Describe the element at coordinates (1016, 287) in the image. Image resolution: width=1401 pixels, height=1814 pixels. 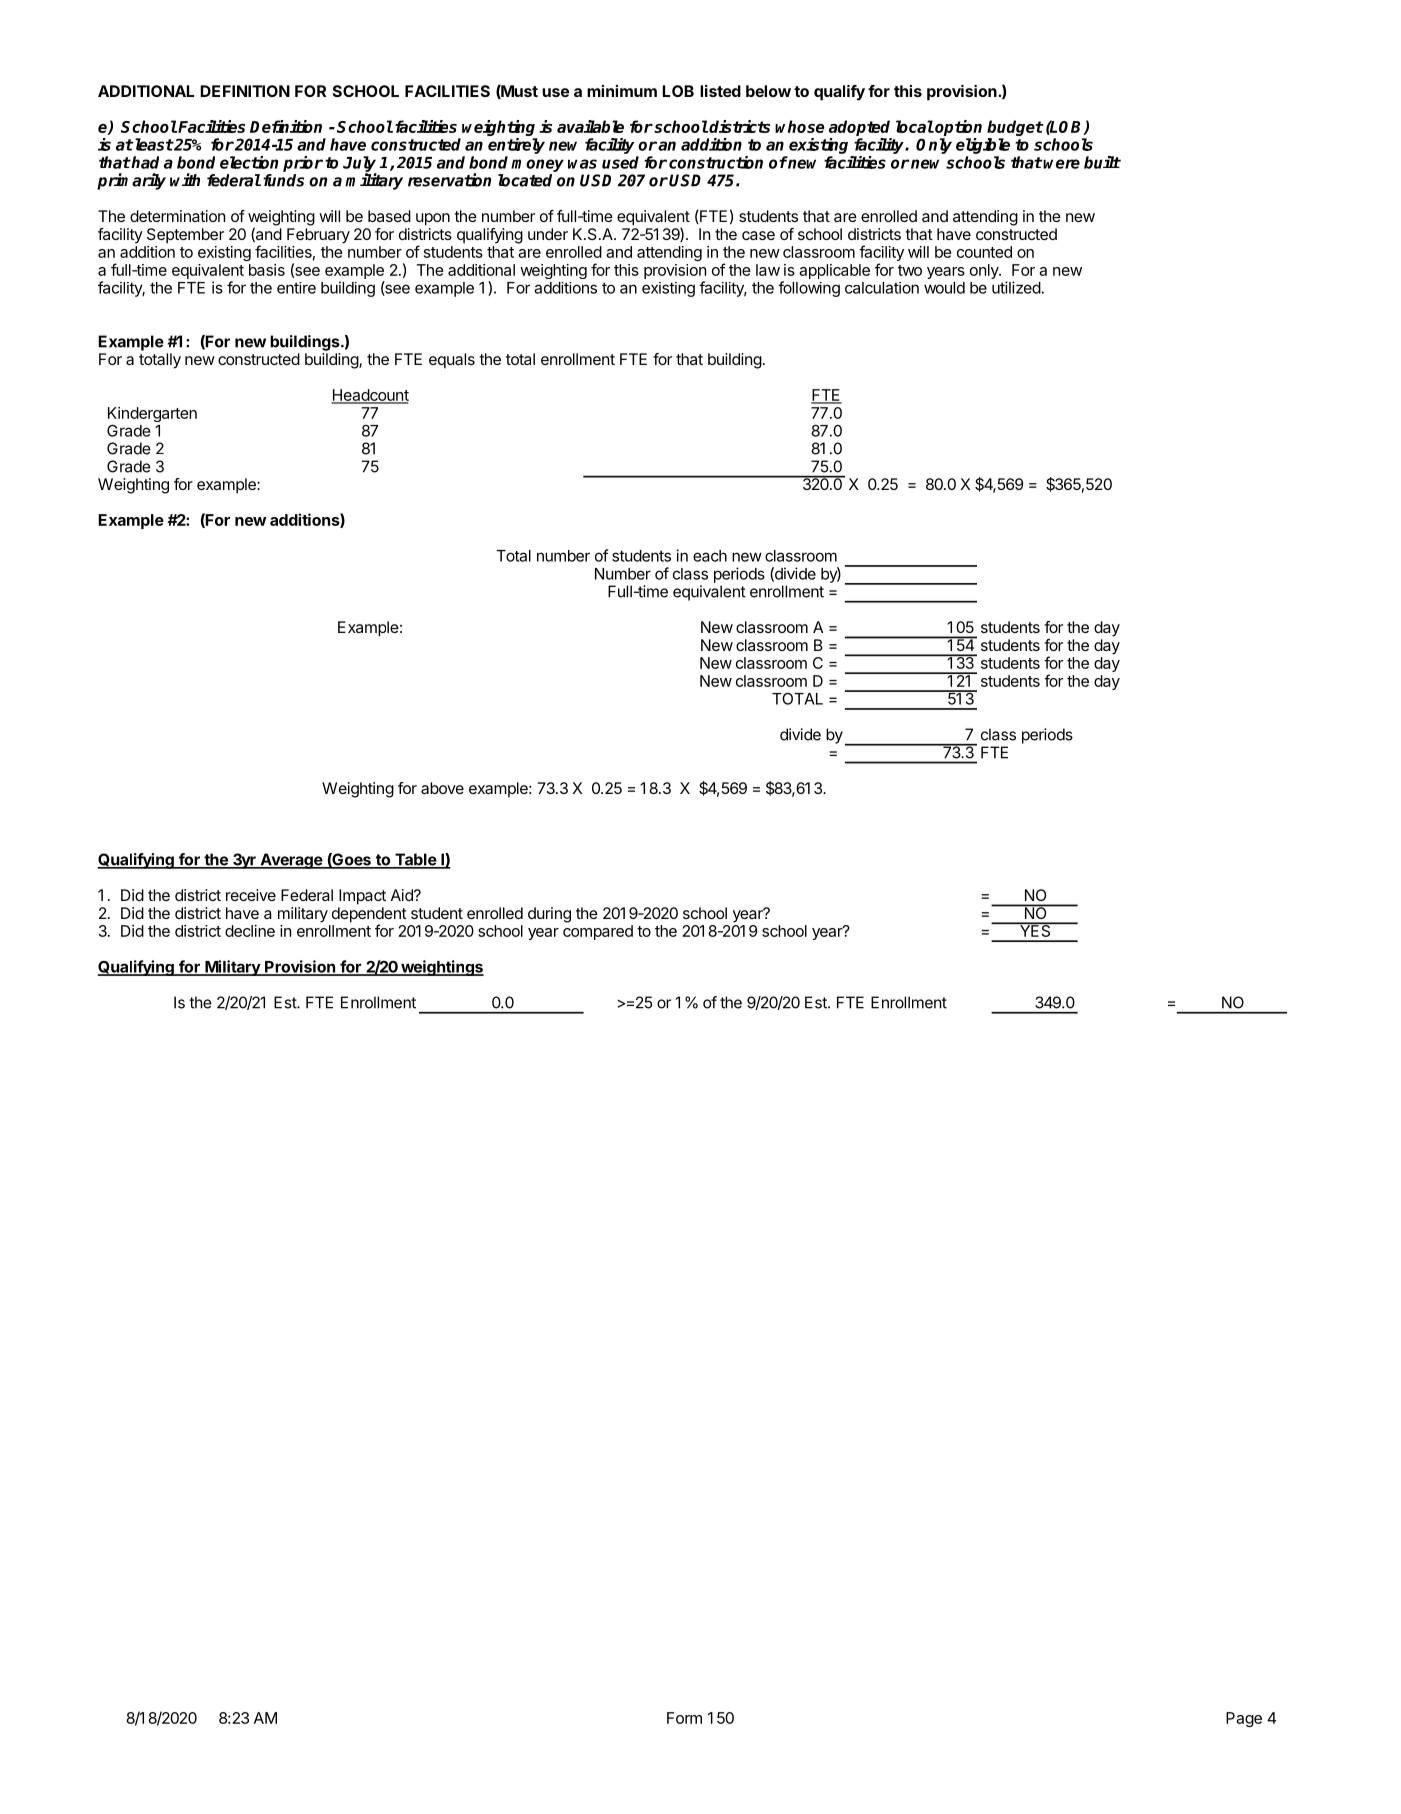
I see `utilized` at that location.
